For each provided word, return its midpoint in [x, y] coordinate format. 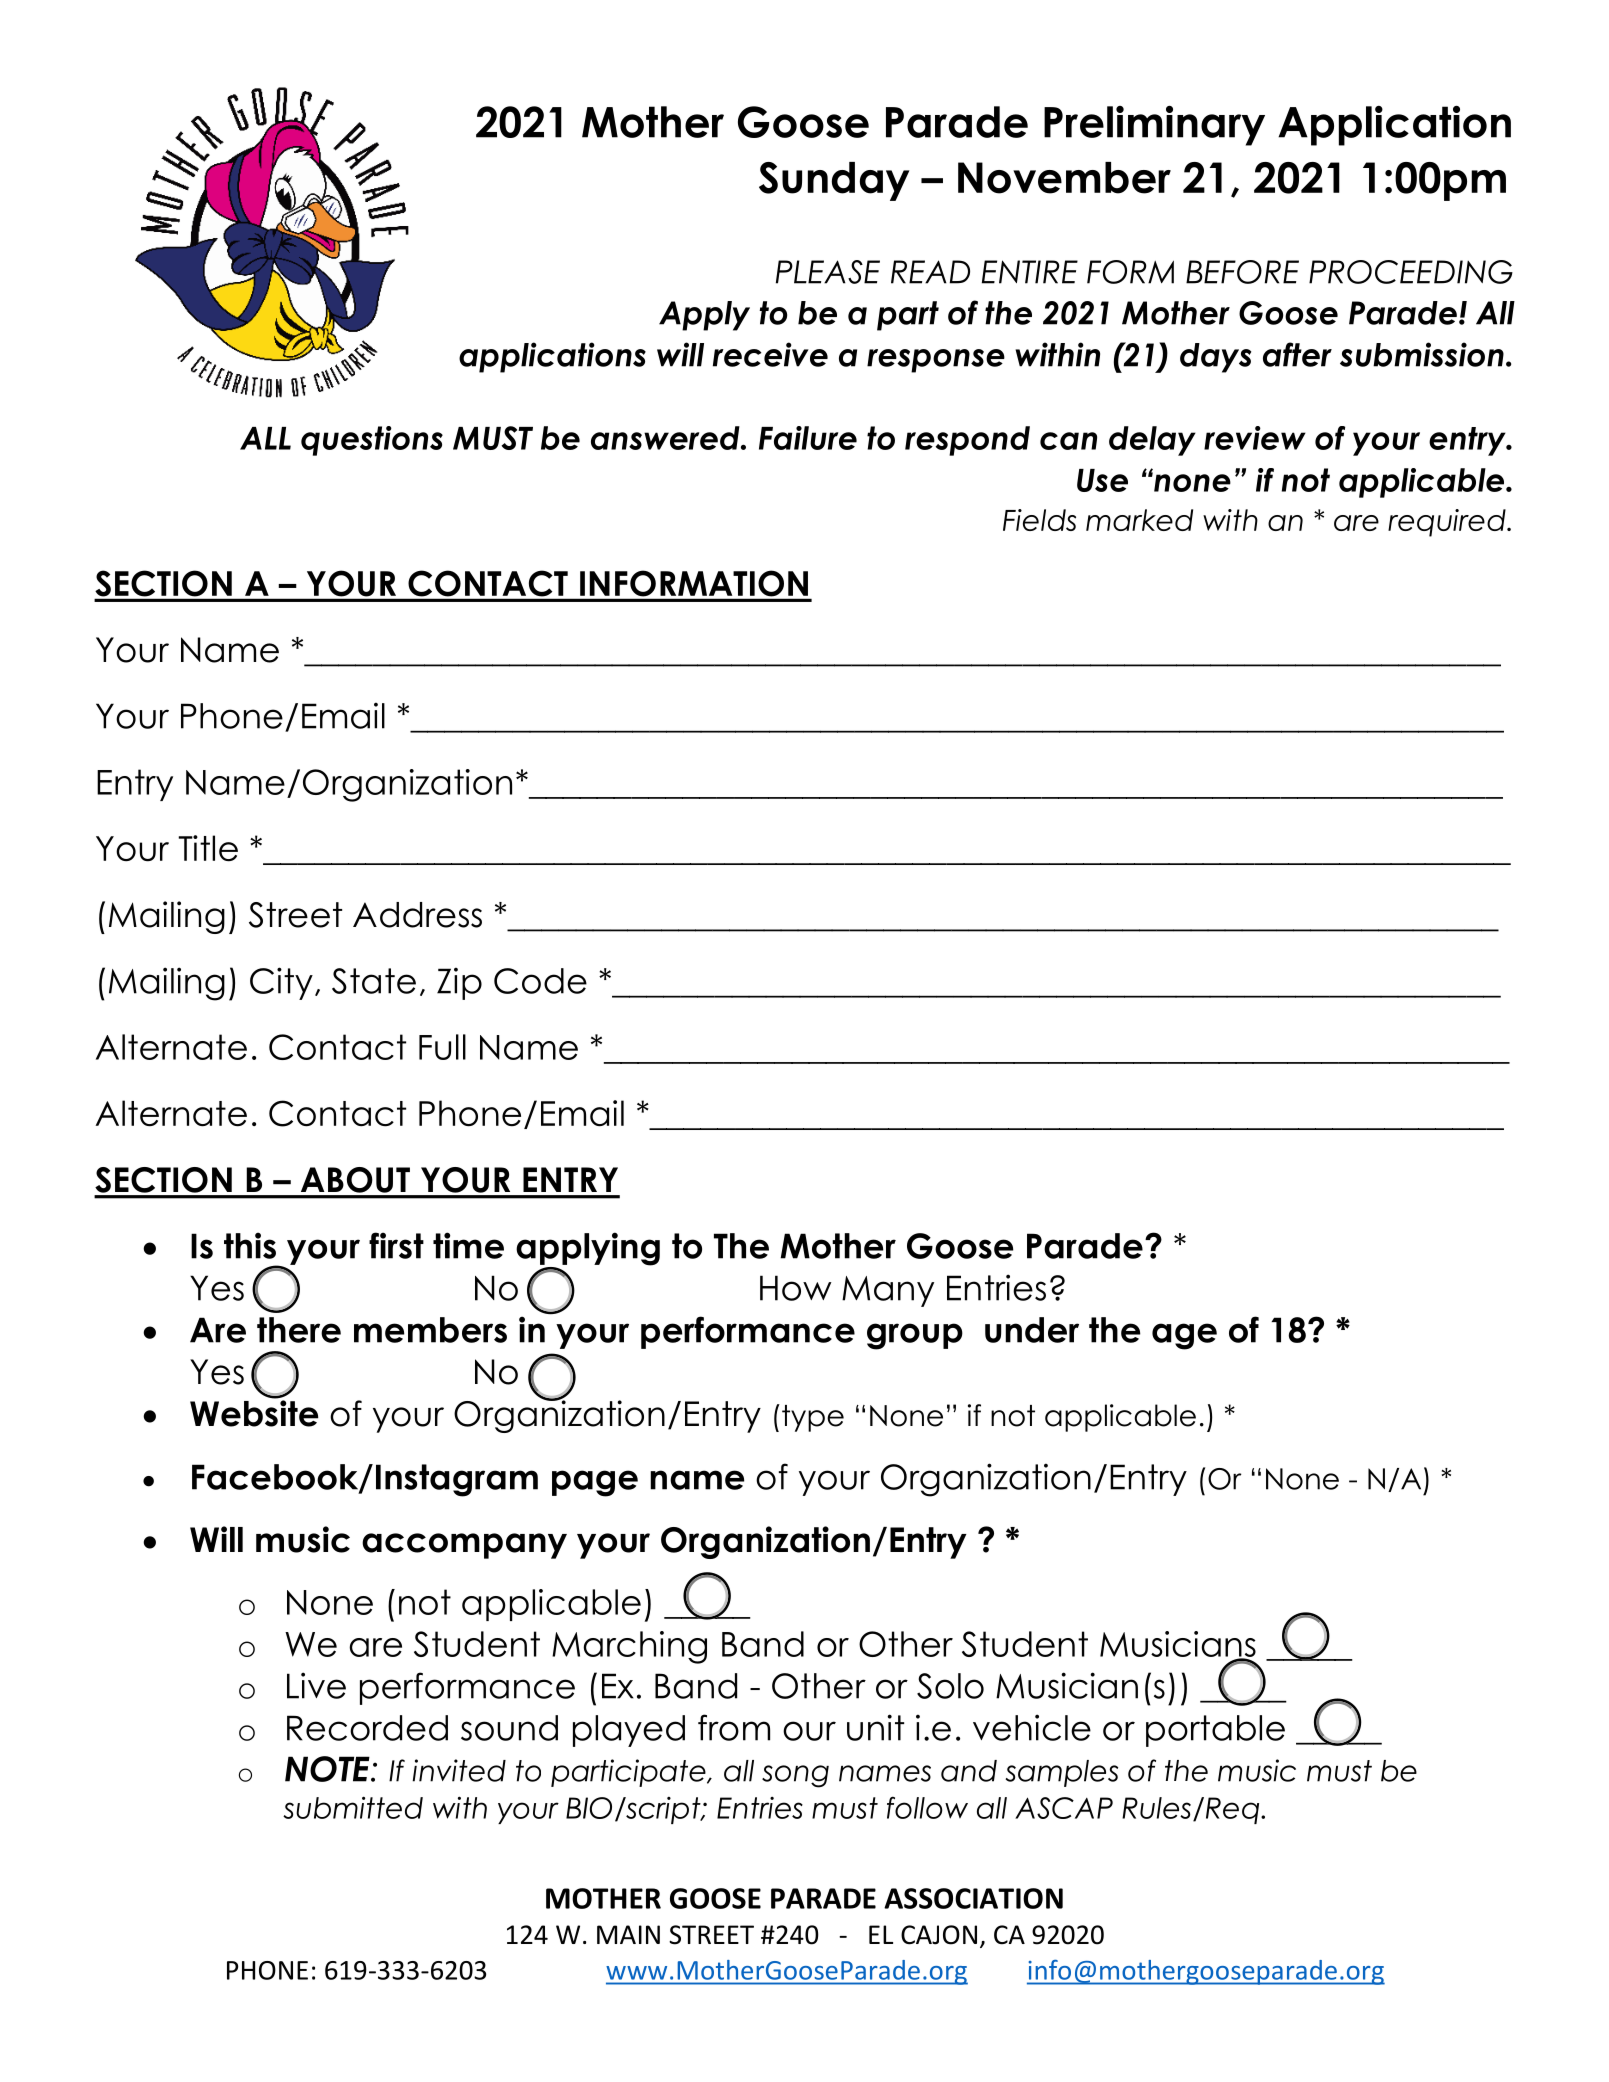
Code [540, 981]
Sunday [834, 181]
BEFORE [1242, 272]
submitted [353, 1807]
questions [372, 441]
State [374, 981]
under [1032, 1330]
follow [927, 1807]
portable [1215, 1731]
